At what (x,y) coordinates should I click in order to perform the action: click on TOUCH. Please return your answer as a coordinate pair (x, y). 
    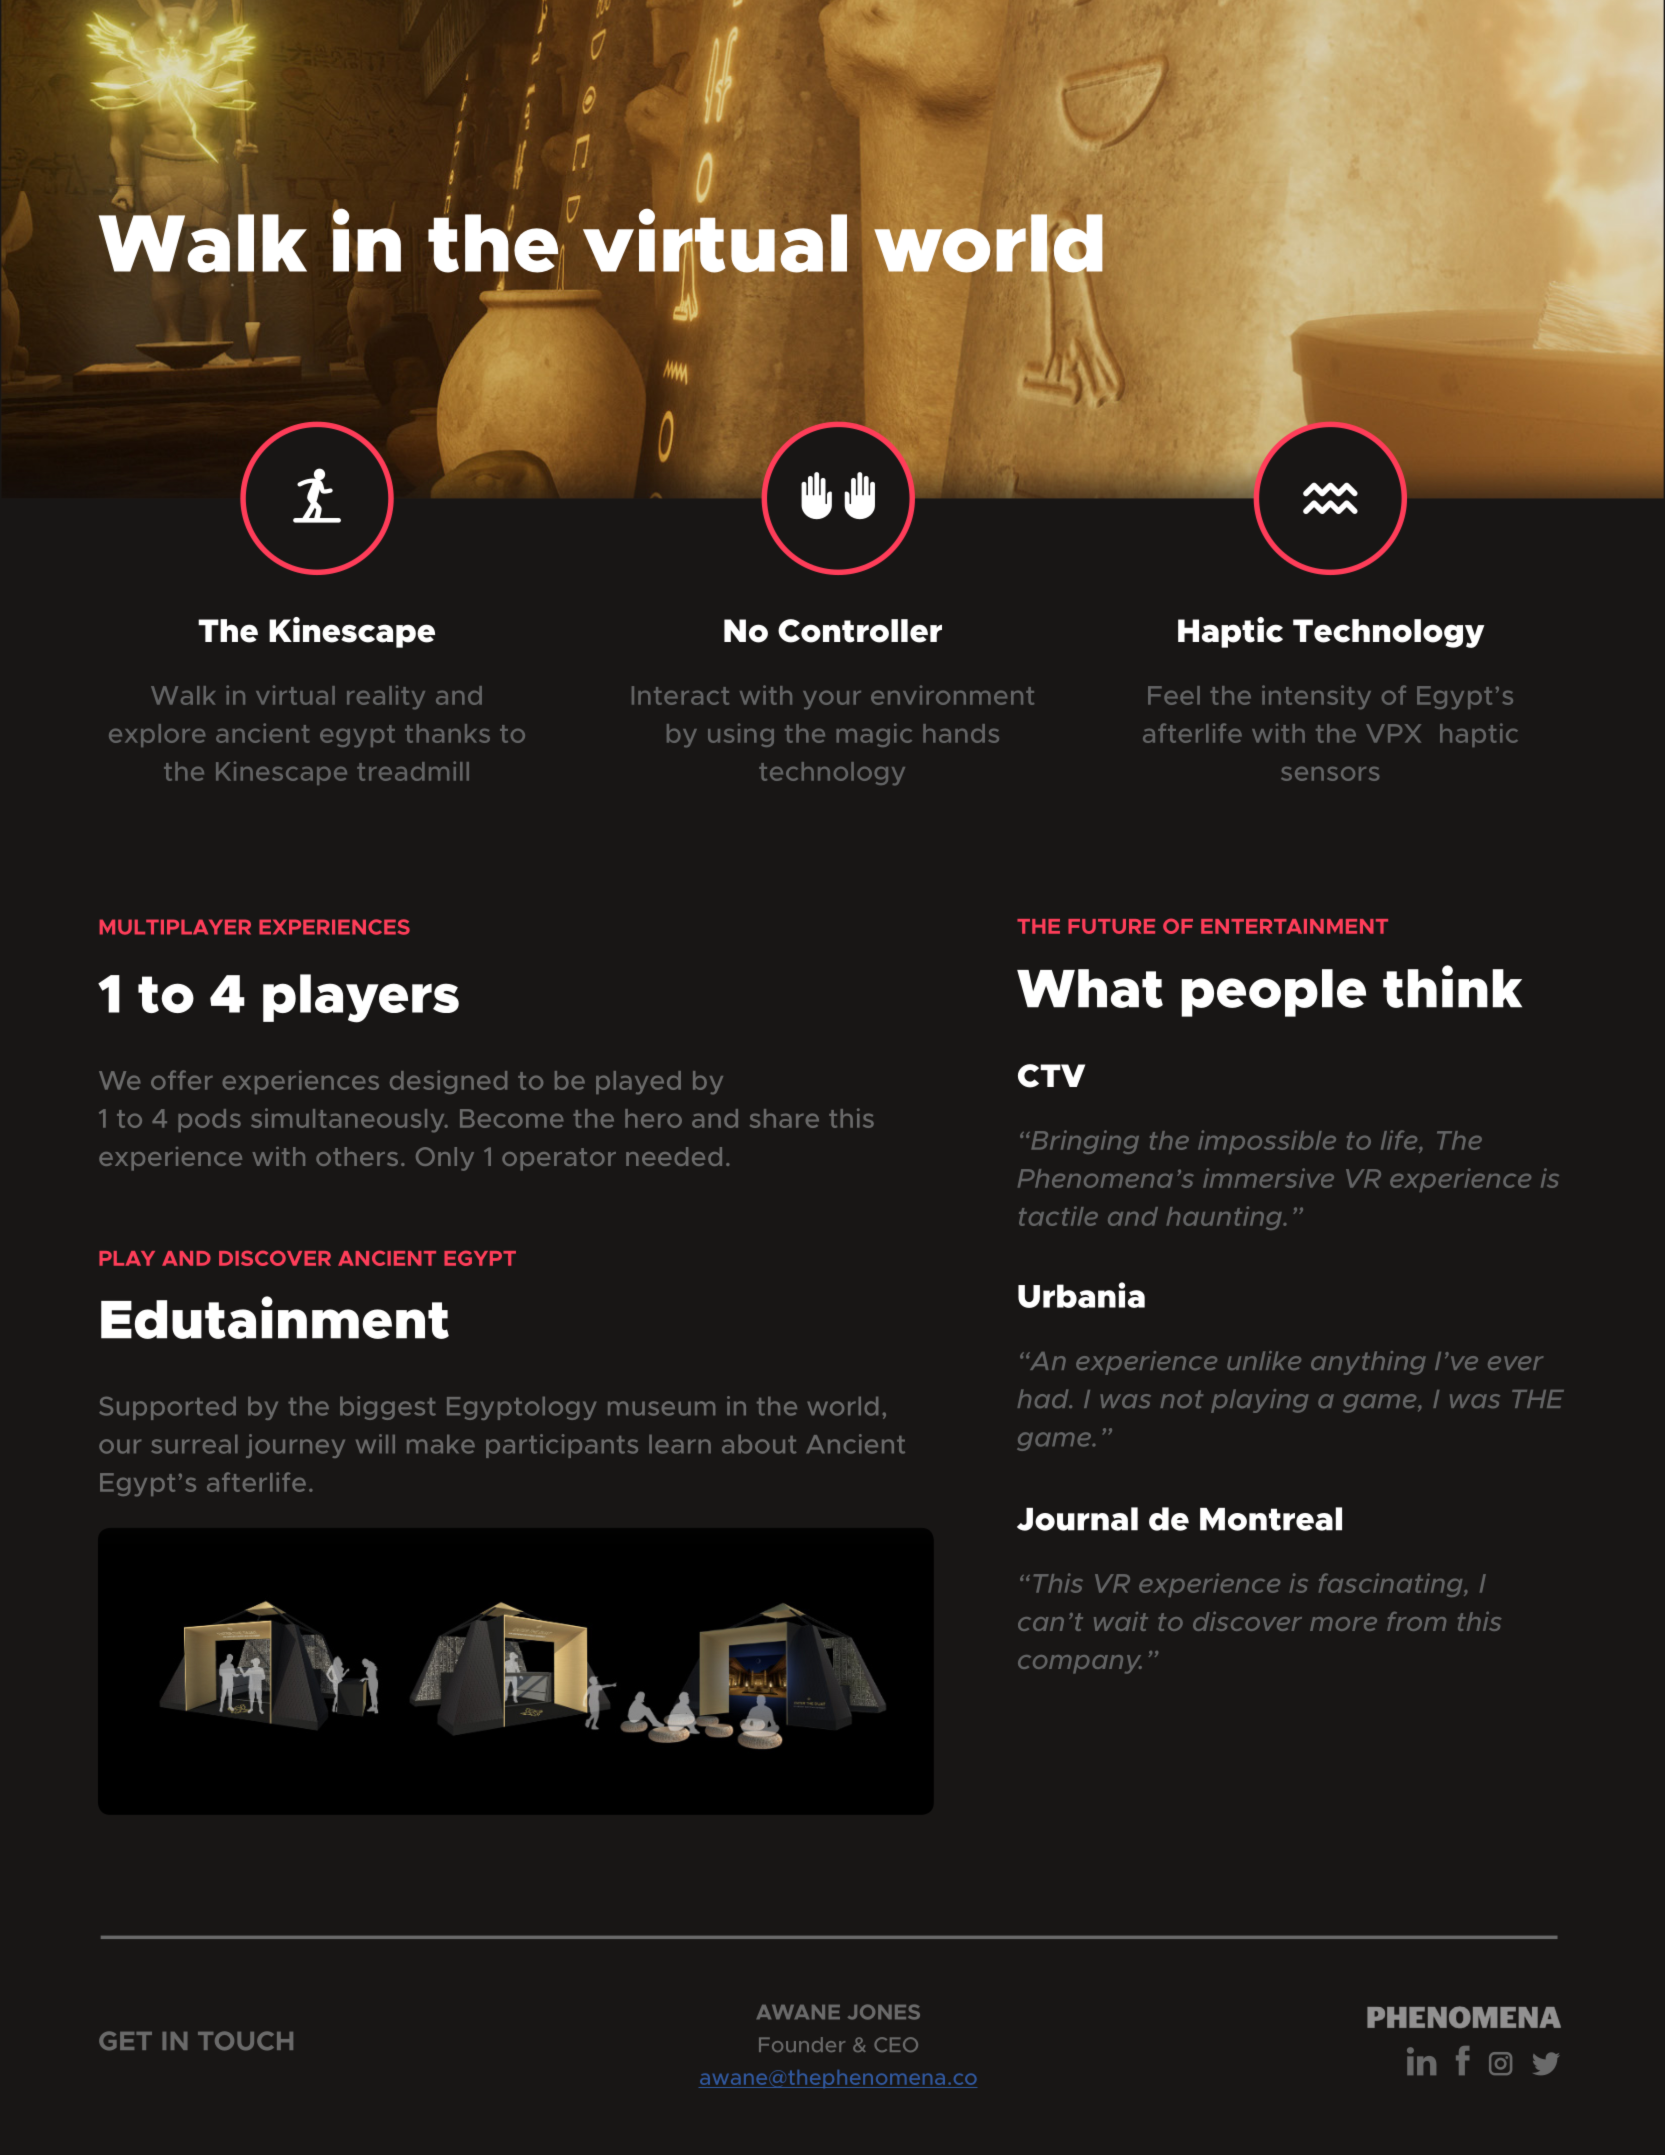
    Looking at the image, I should click on (245, 2040).
